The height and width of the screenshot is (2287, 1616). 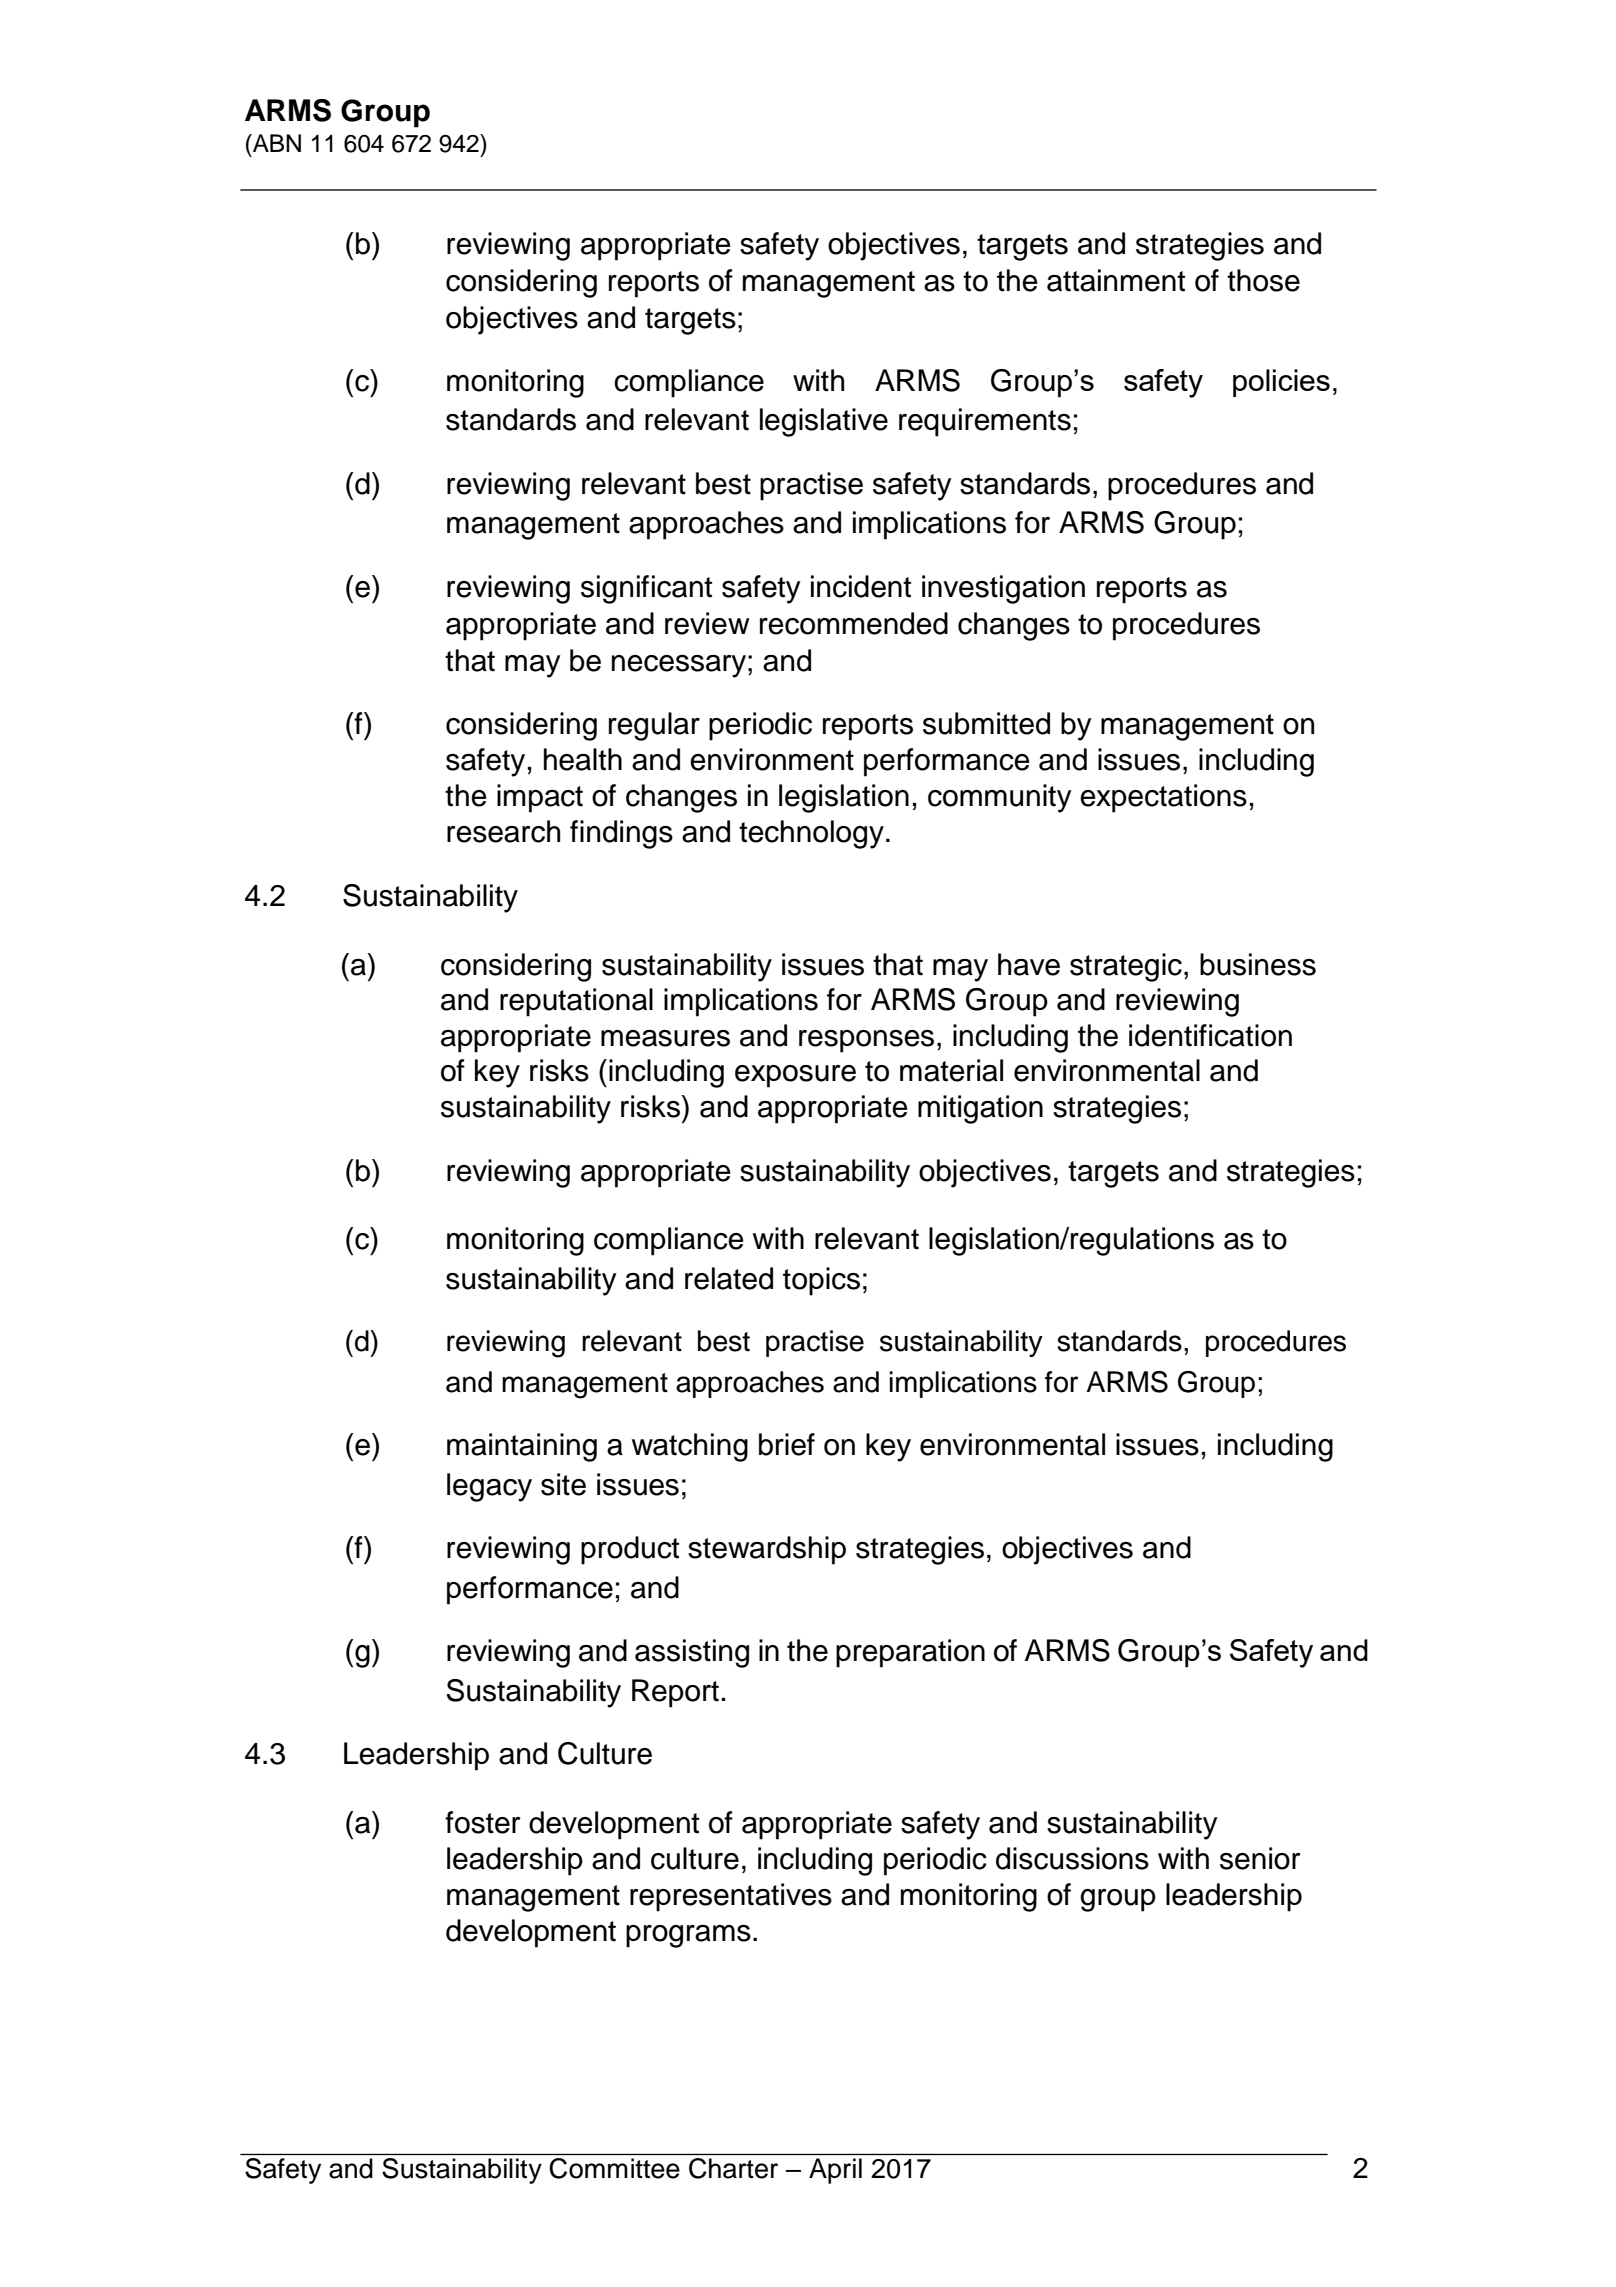 What do you see at coordinates (489, 1487) in the screenshot?
I see `legacy` at bounding box center [489, 1487].
